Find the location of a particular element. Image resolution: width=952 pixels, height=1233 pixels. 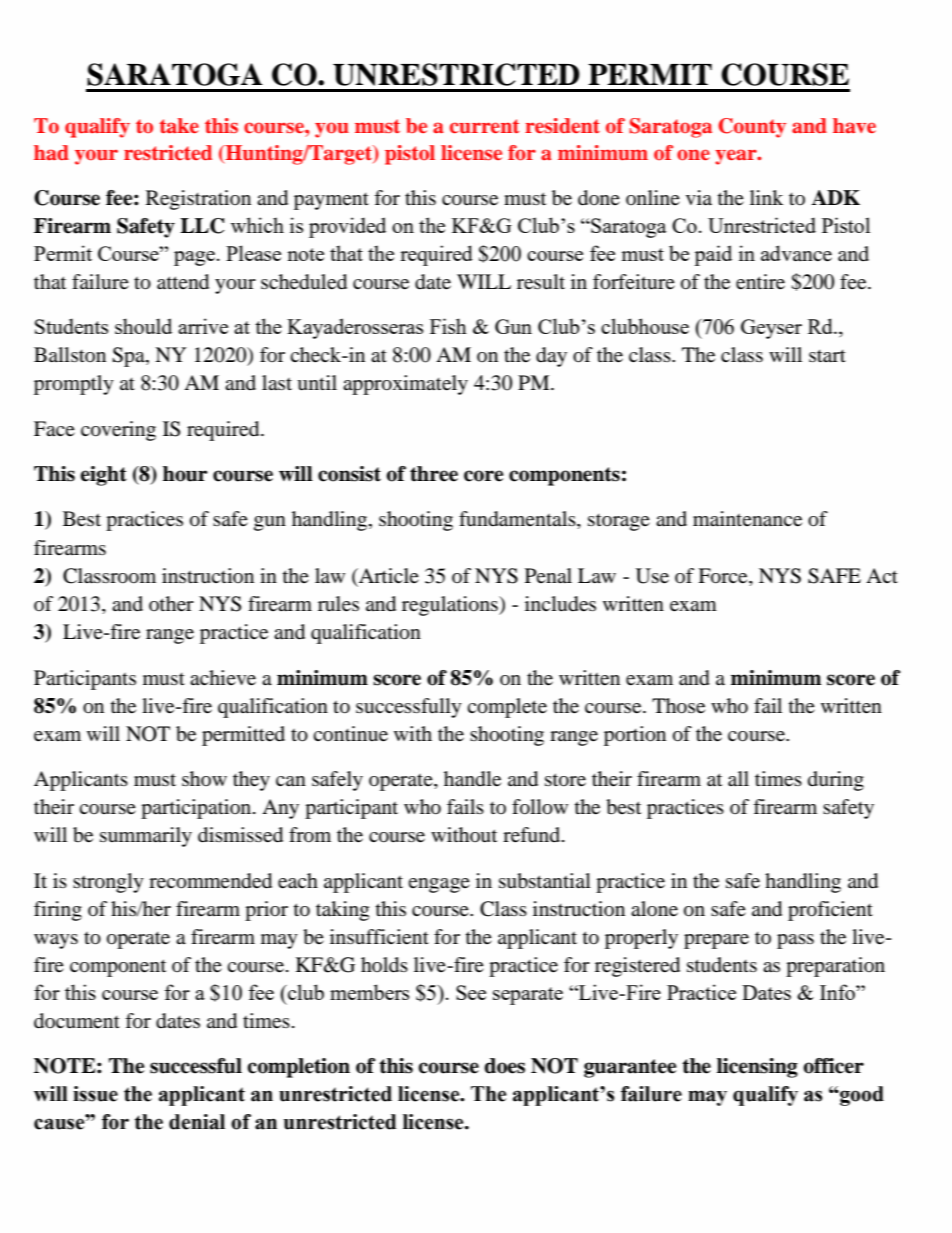

maintenance is located at coordinates (747, 519).
